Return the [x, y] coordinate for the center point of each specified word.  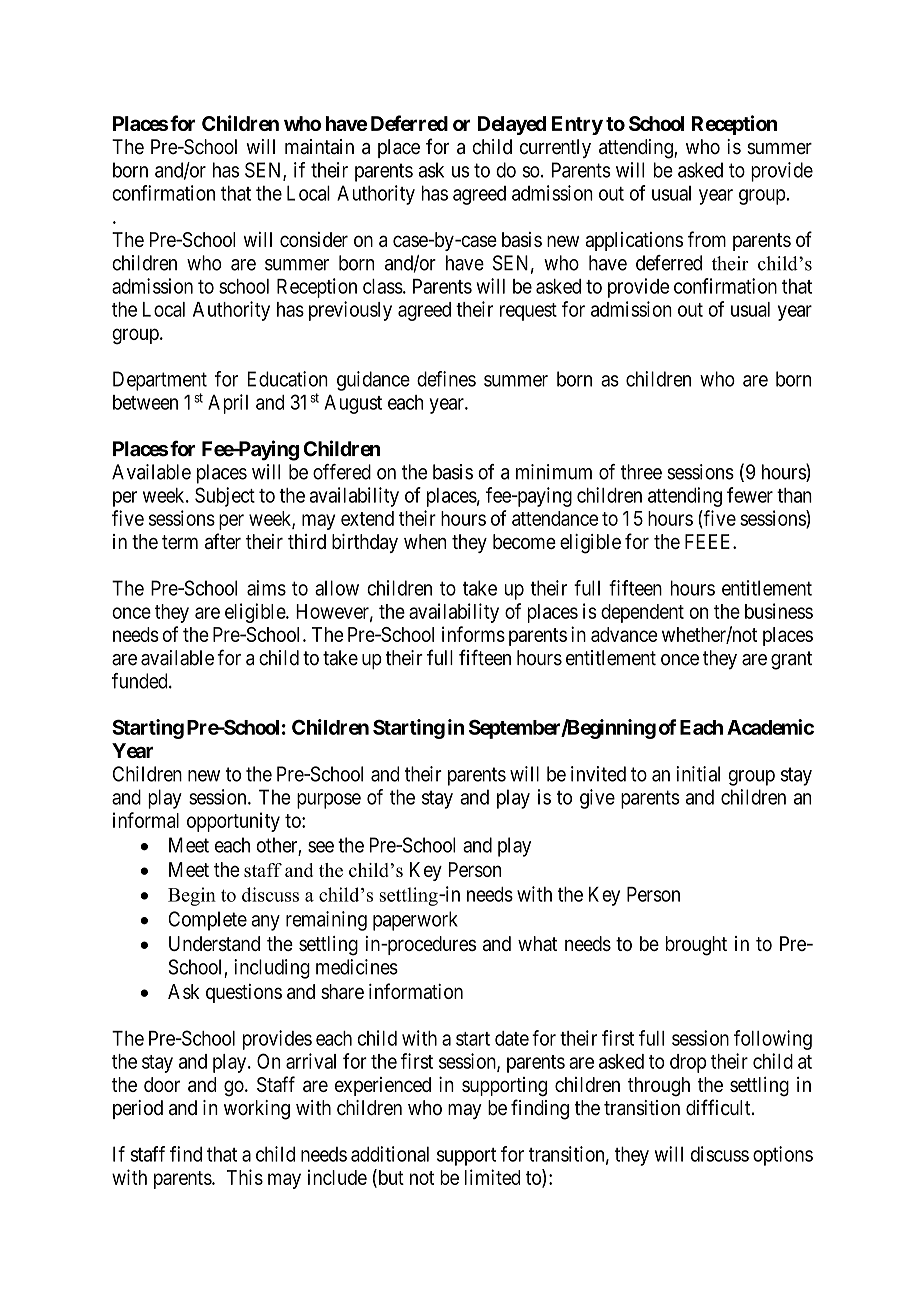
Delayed [512, 125]
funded [141, 681]
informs [473, 634]
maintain [319, 147]
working [257, 1110]
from [706, 239]
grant [791, 660]
